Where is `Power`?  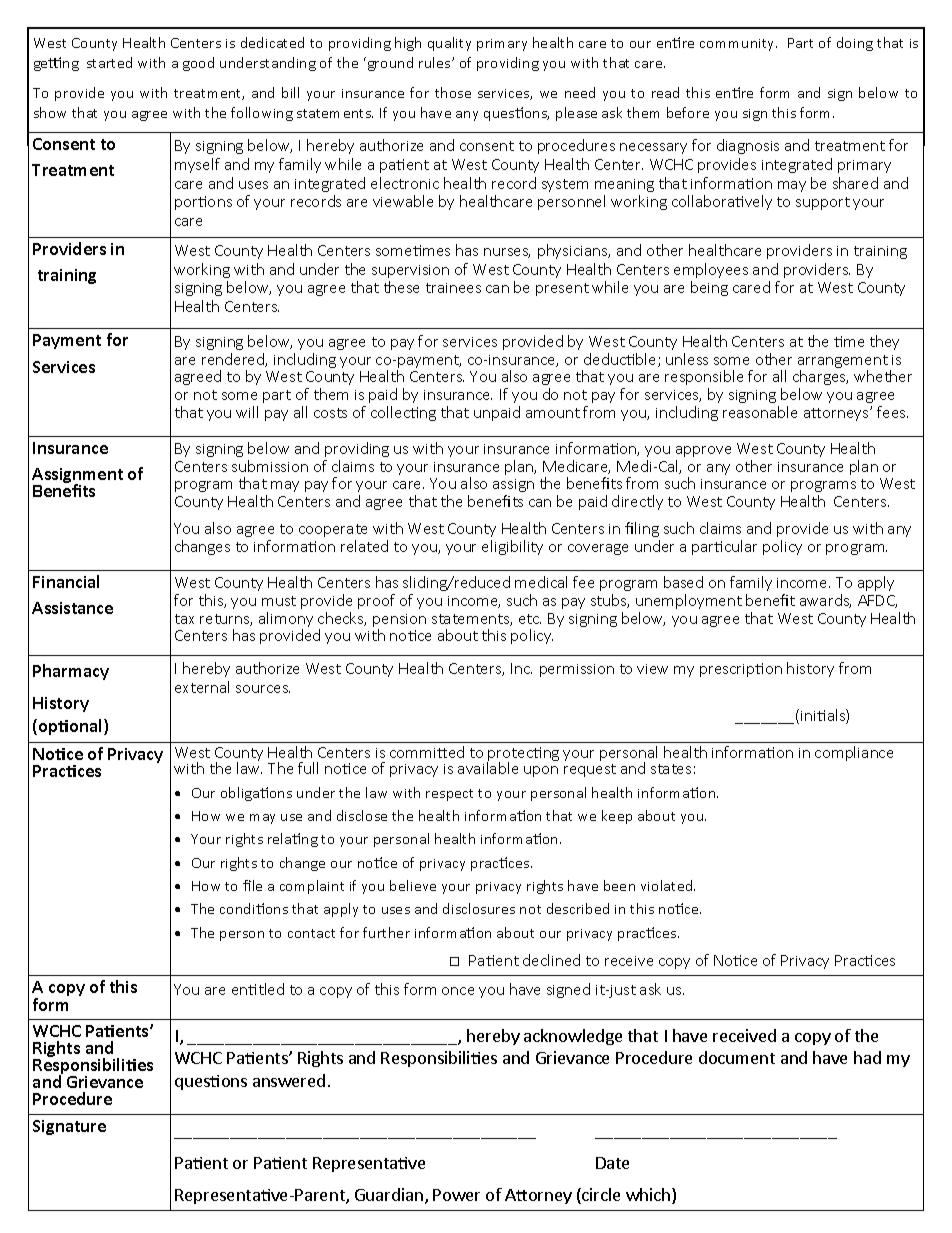
Power is located at coordinates (456, 1195).
